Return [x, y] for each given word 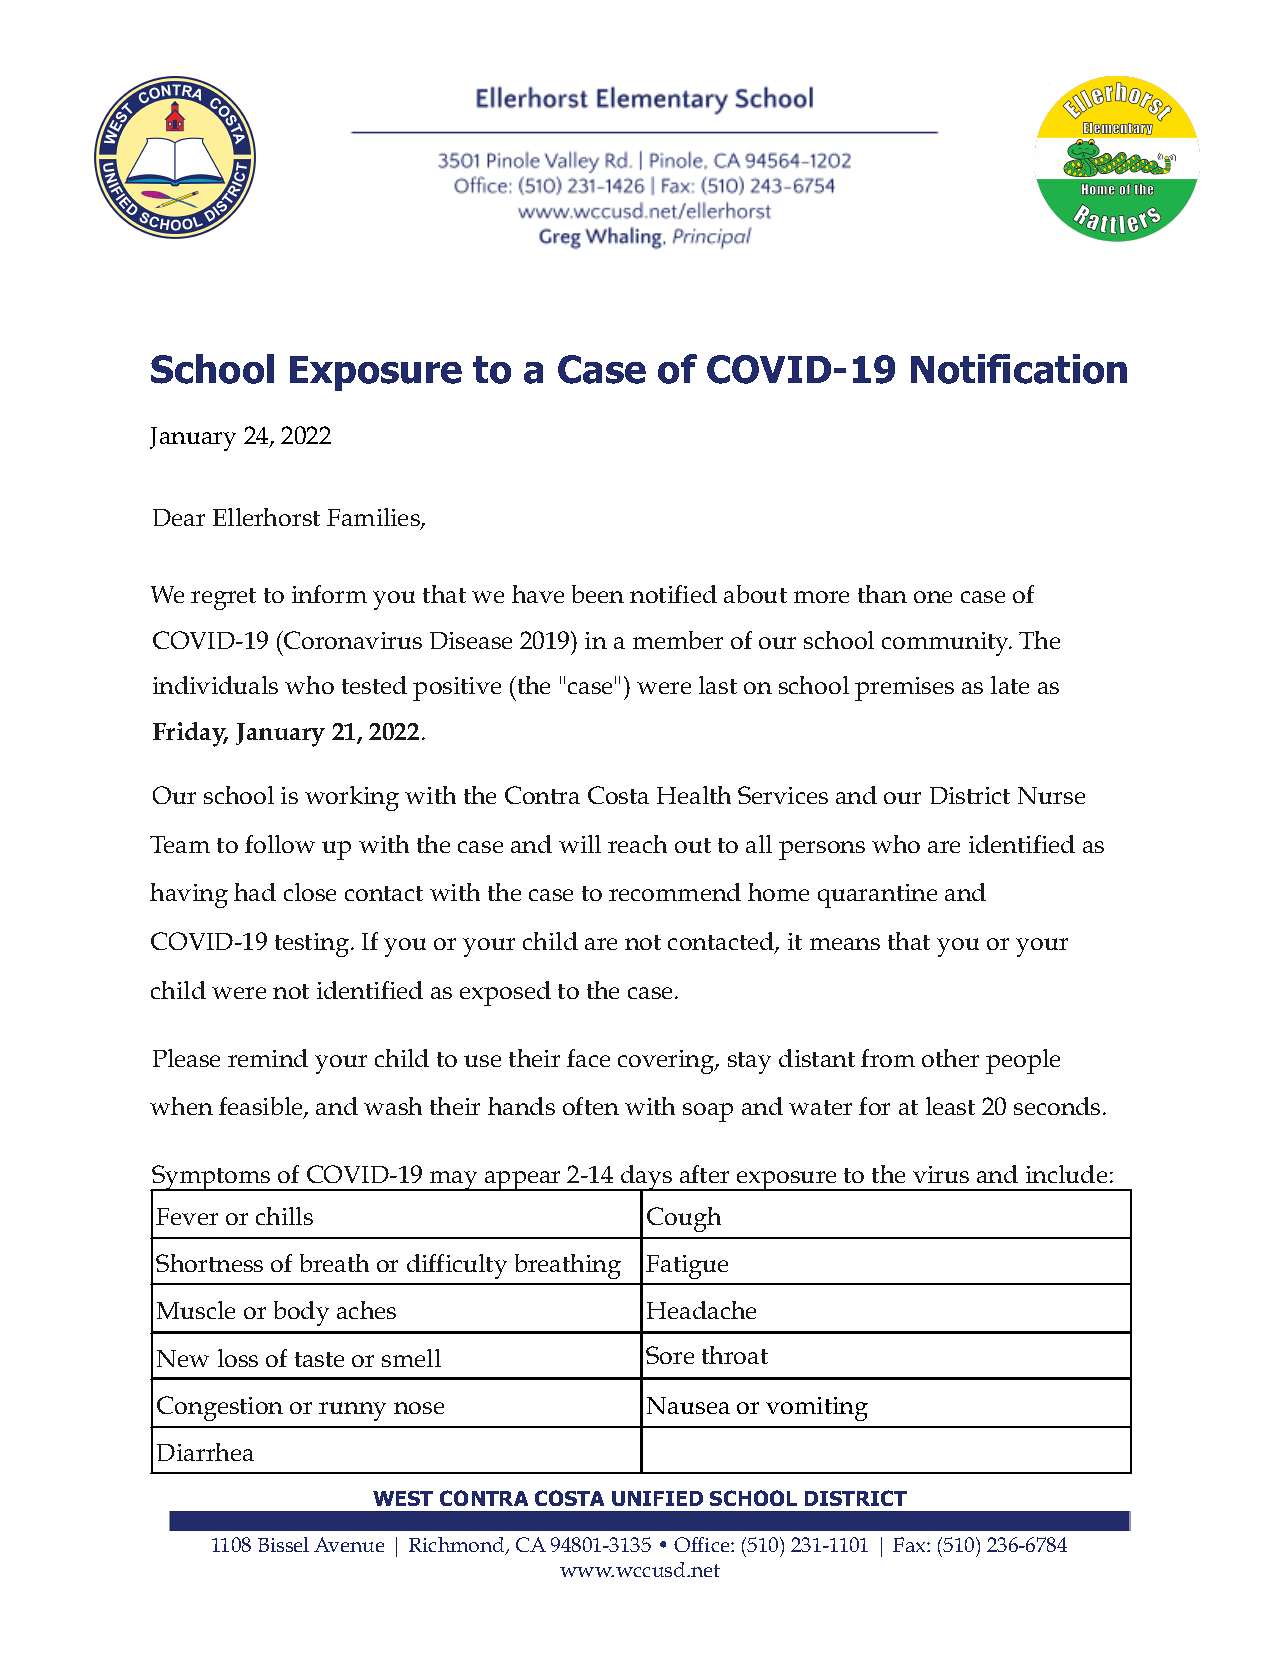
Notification [1019, 369]
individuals [215, 685]
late [1010, 685]
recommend [675, 892]
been [598, 594]
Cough [684, 1219]
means [845, 944]
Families [374, 518]
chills [284, 1216]
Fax [910, 1544]
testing [312, 945]
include [1066, 1174]
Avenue [349, 1544]
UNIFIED [657, 1498]
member [678, 640]
